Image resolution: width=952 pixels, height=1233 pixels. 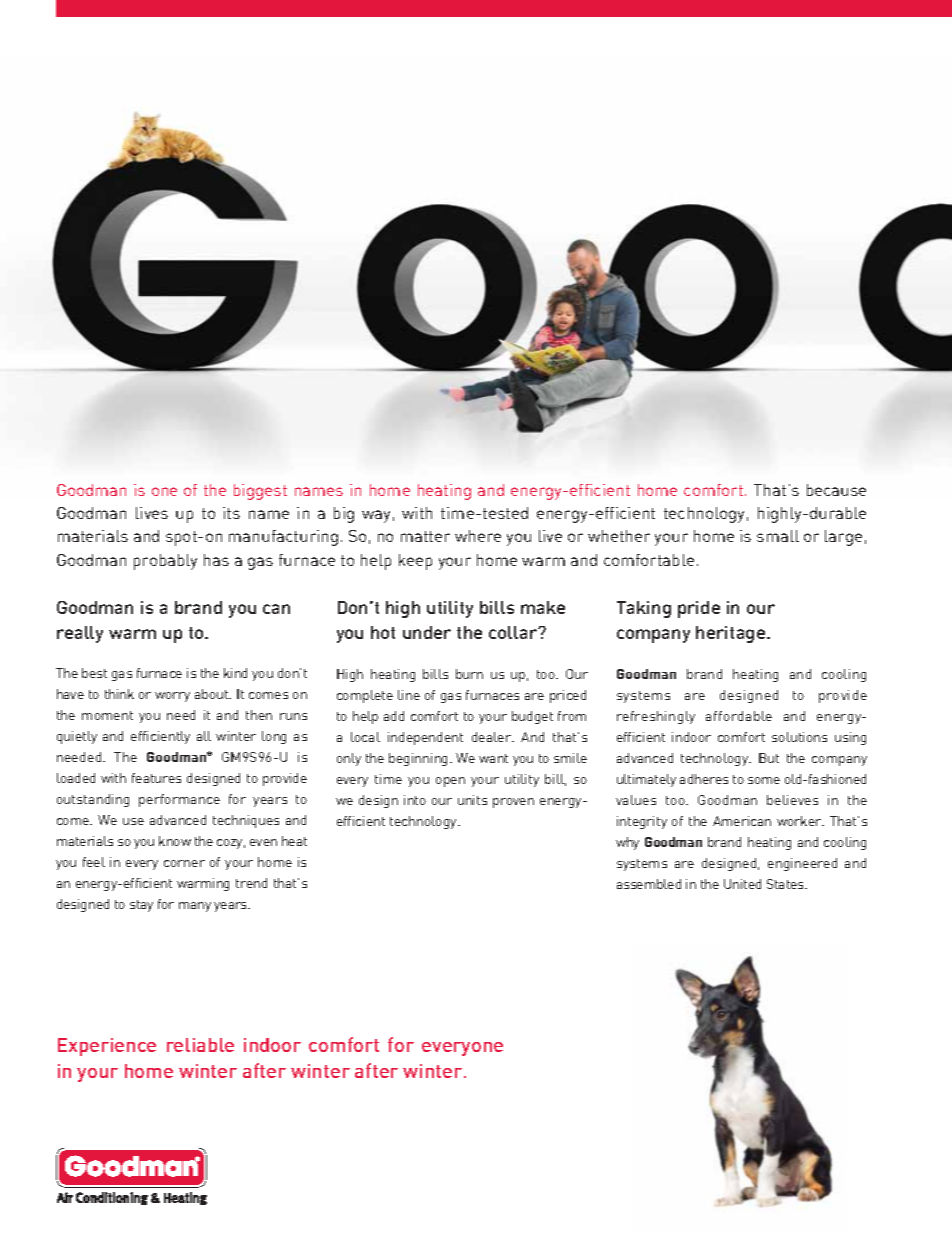 What do you see at coordinates (478, 536) in the screenshot?
I see `where` at bounding box center [478, 536].
